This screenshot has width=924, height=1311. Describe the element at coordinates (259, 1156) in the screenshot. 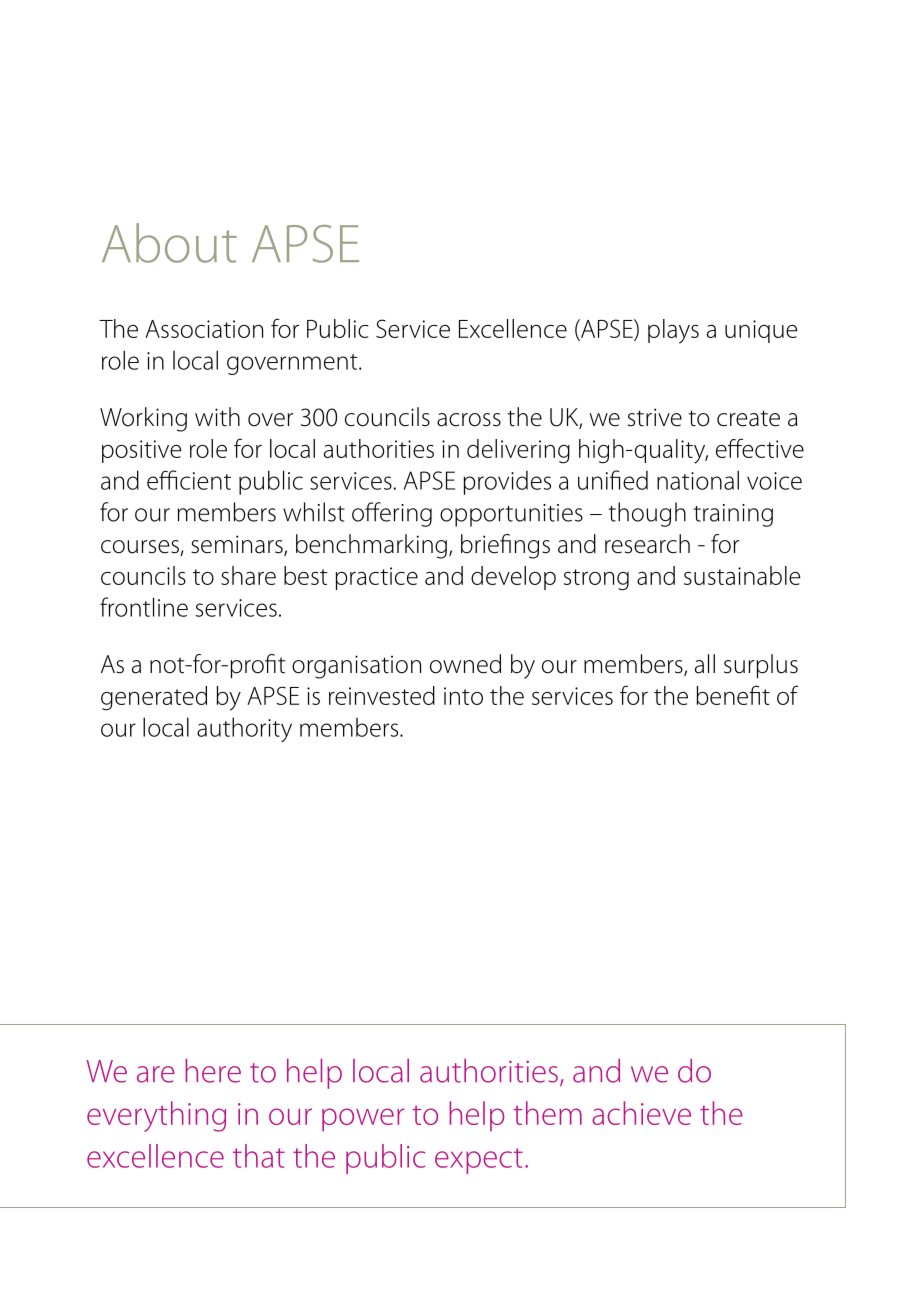

I see `that` at that location.
